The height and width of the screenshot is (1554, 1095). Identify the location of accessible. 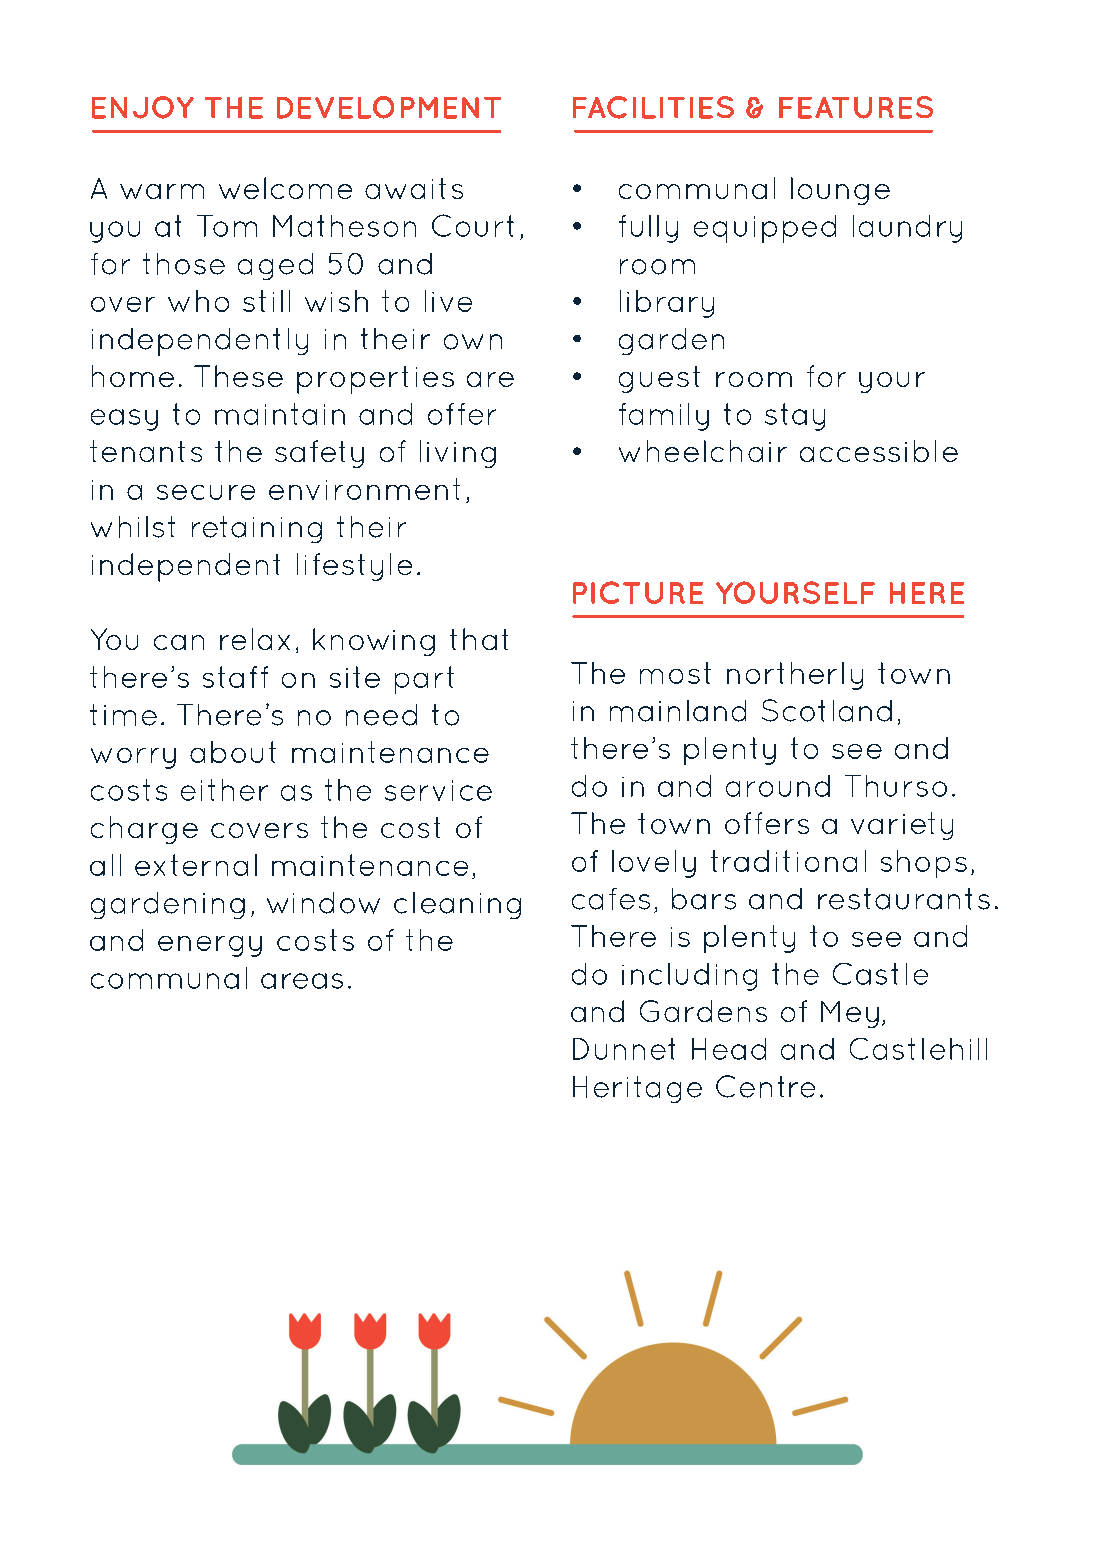
(879, 451).
